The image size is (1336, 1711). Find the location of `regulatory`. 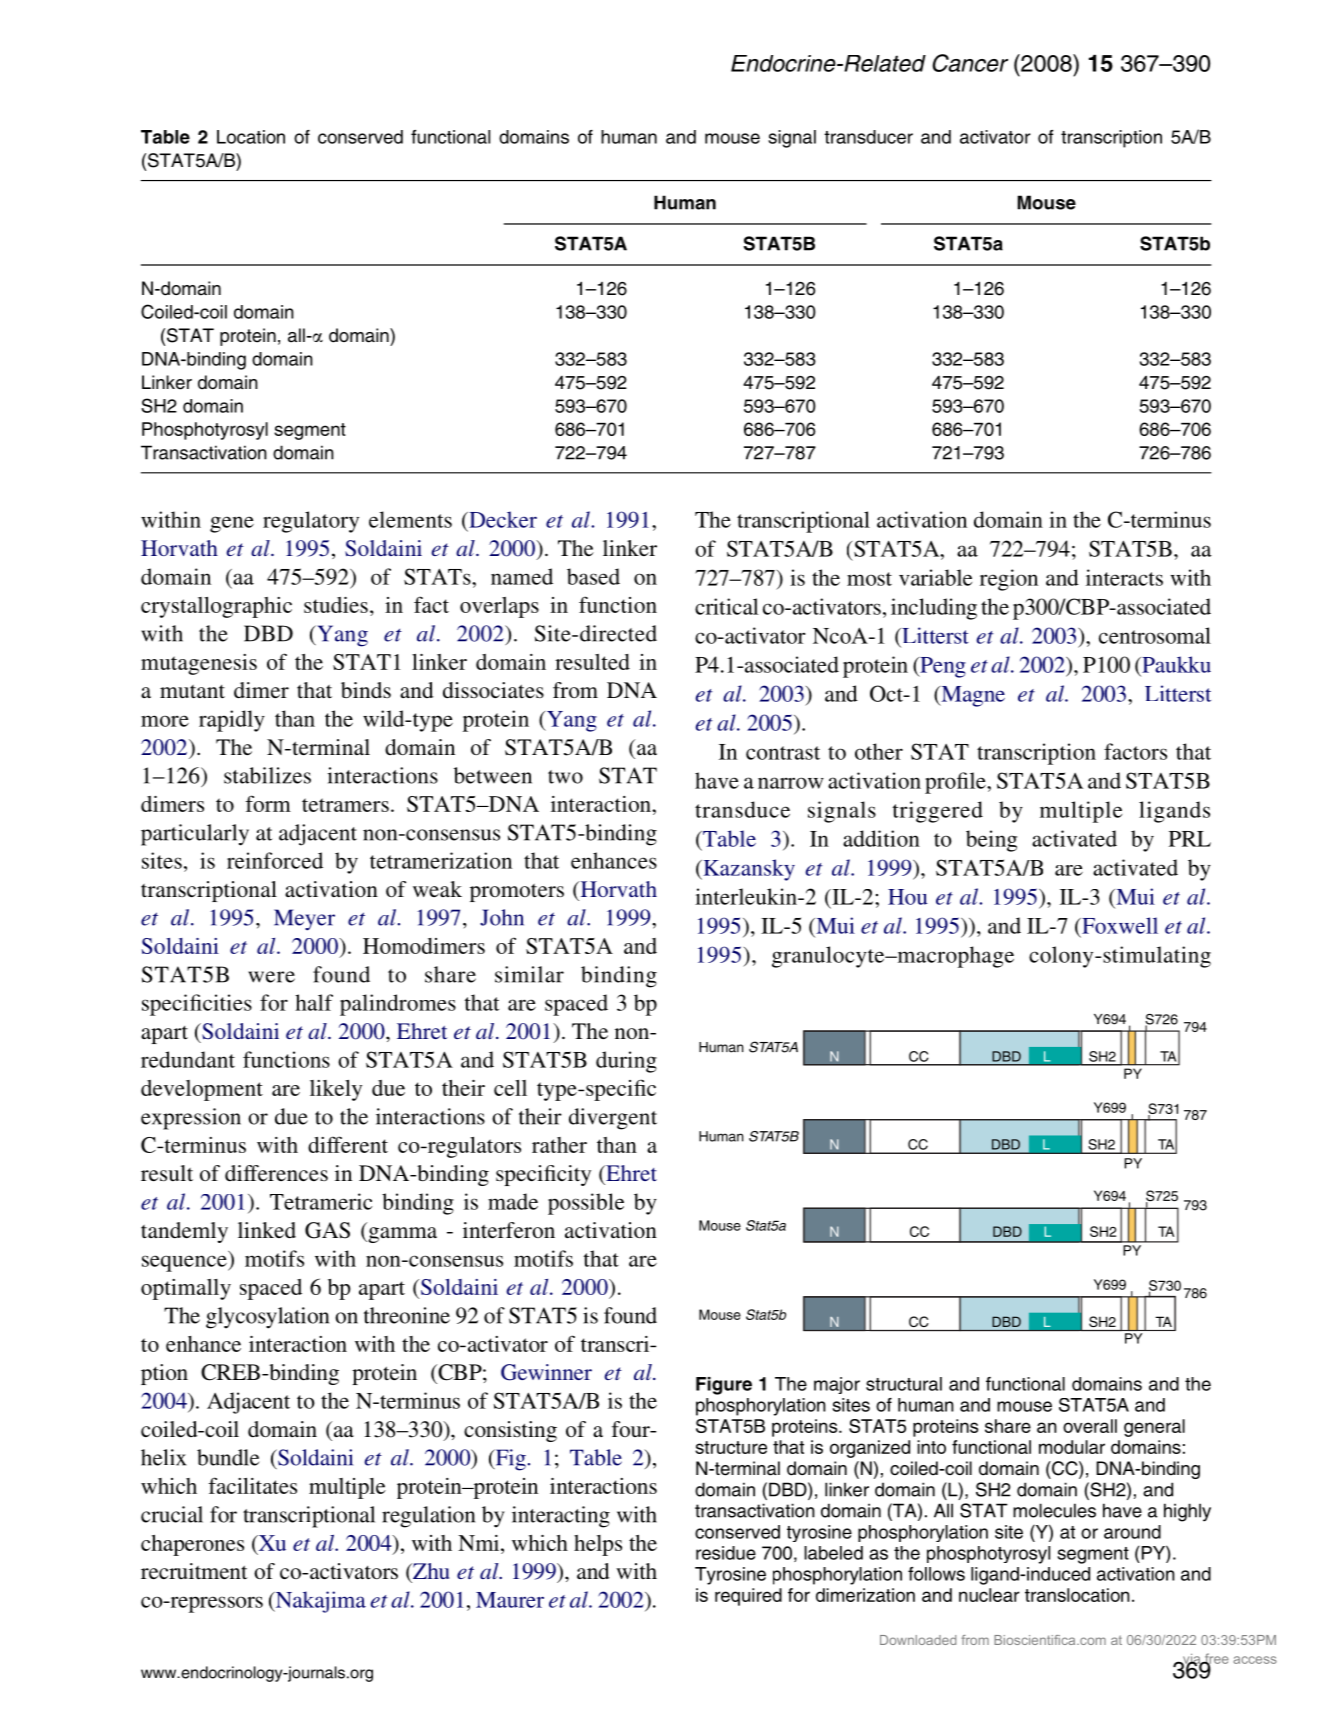

regulatory is located at coordinates (311, 522).
